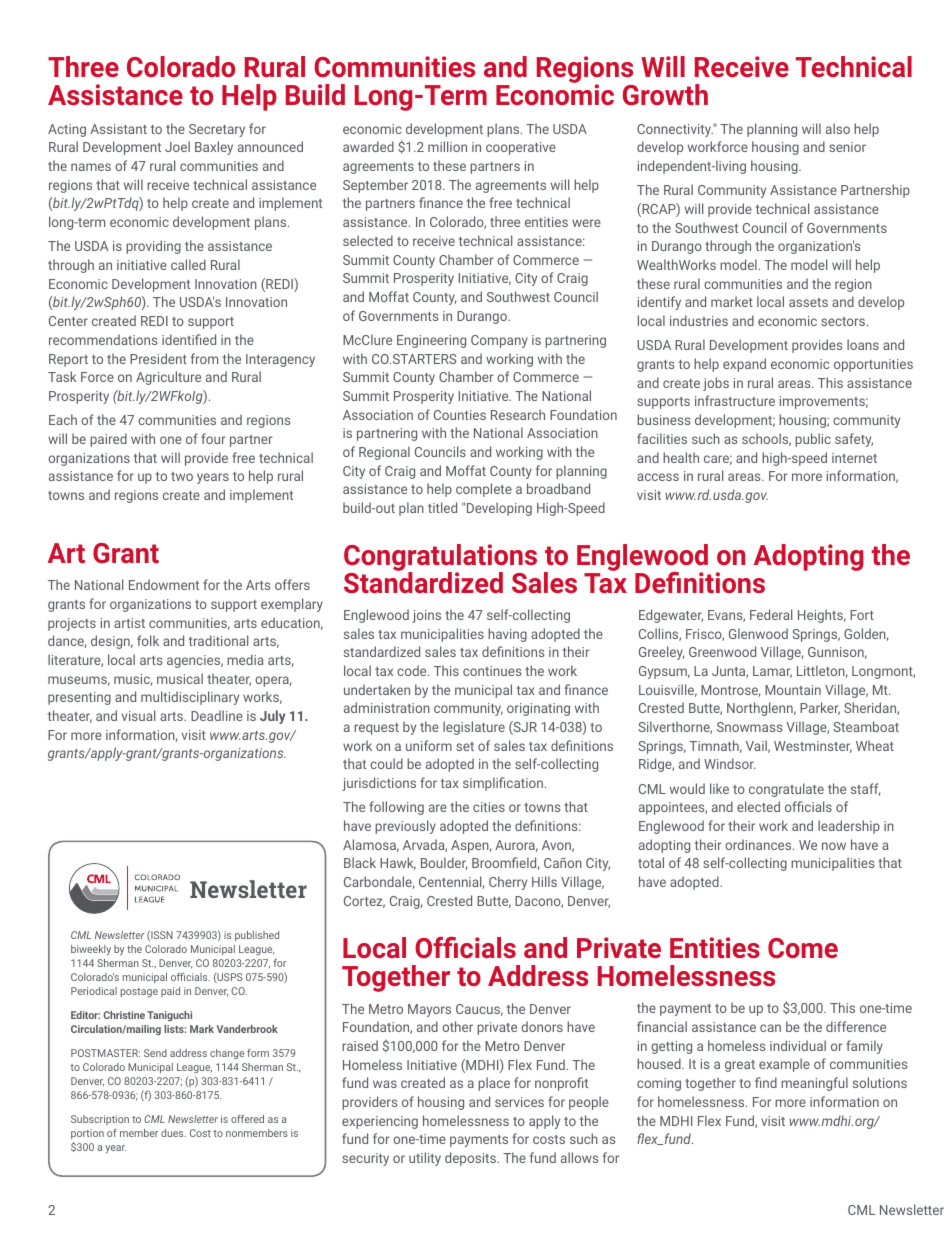 This screenshot has height=1233, width=952. Describe the element at coordinates (447, 146) in the screenshot. I see `million` at that location.
